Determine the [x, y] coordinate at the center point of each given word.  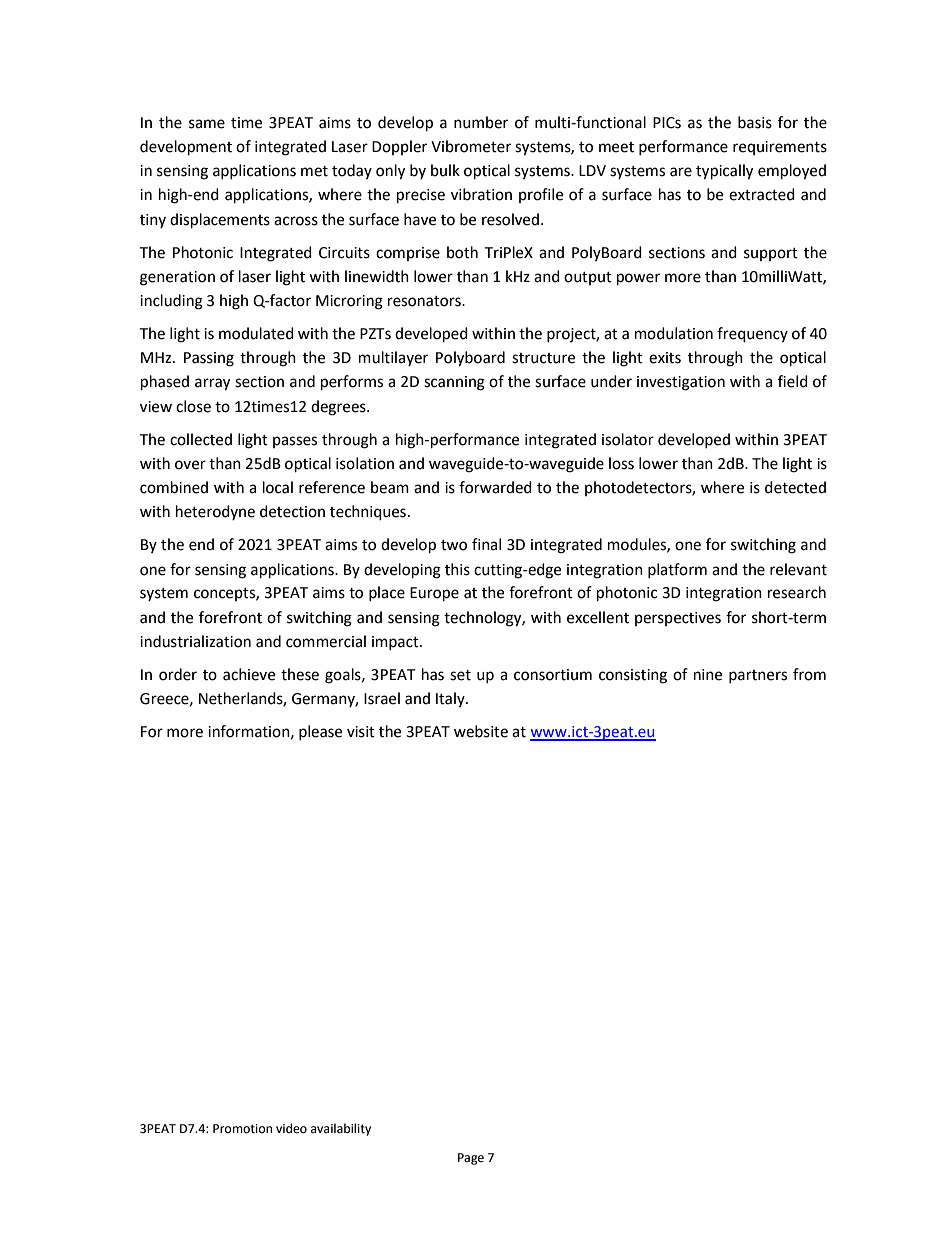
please [320, 732]
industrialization [195, 641]
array [212, 384]
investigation [681, 383]
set [460, 675]
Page [471, 1159]
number [481, 122]
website [481, 731]
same [207, 124]
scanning [454, 383]
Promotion [242, 1129]
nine [708, 675]
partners [758, 676]
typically [724, 172]
